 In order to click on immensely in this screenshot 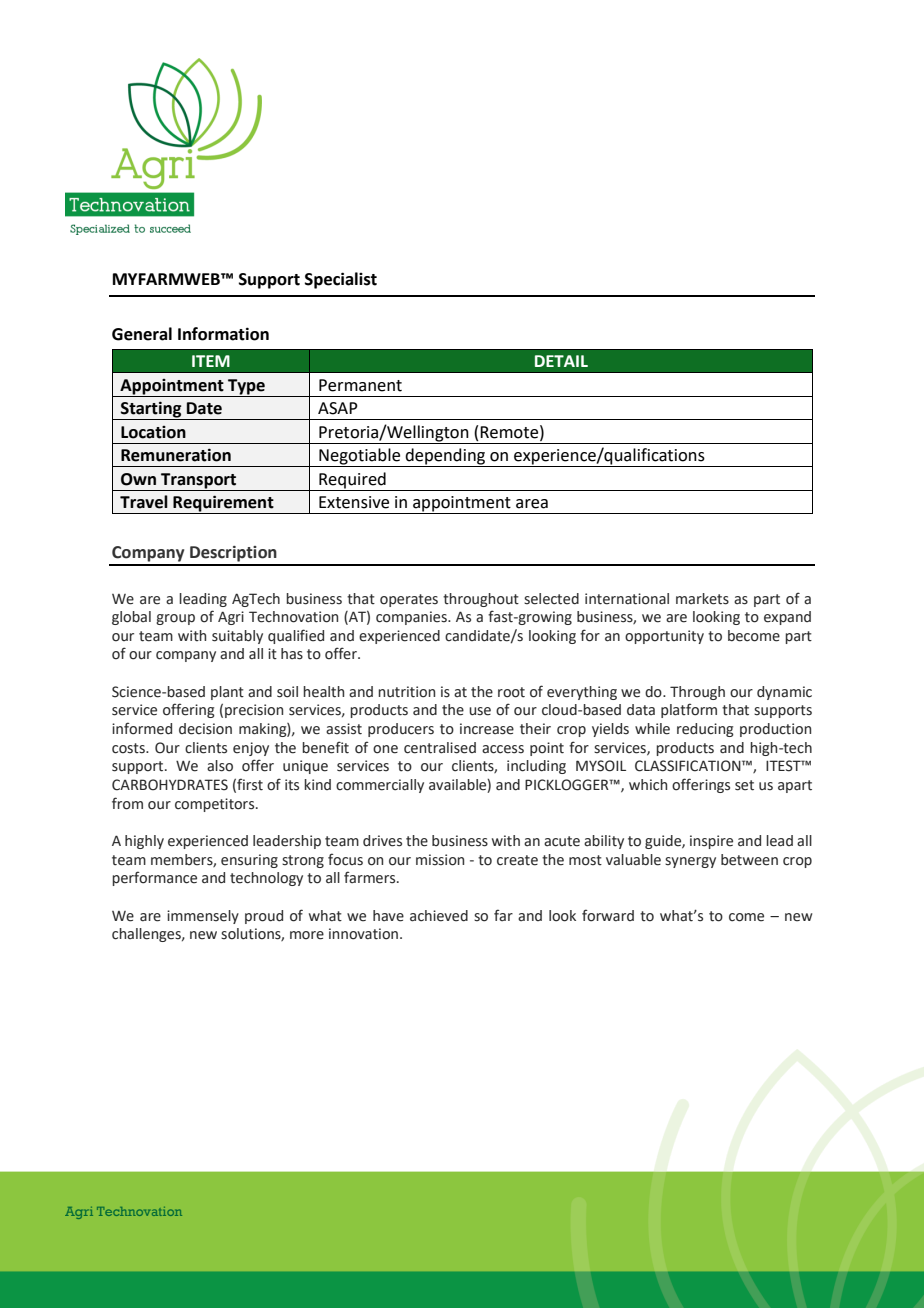, I will do `click(203, 917)`.
